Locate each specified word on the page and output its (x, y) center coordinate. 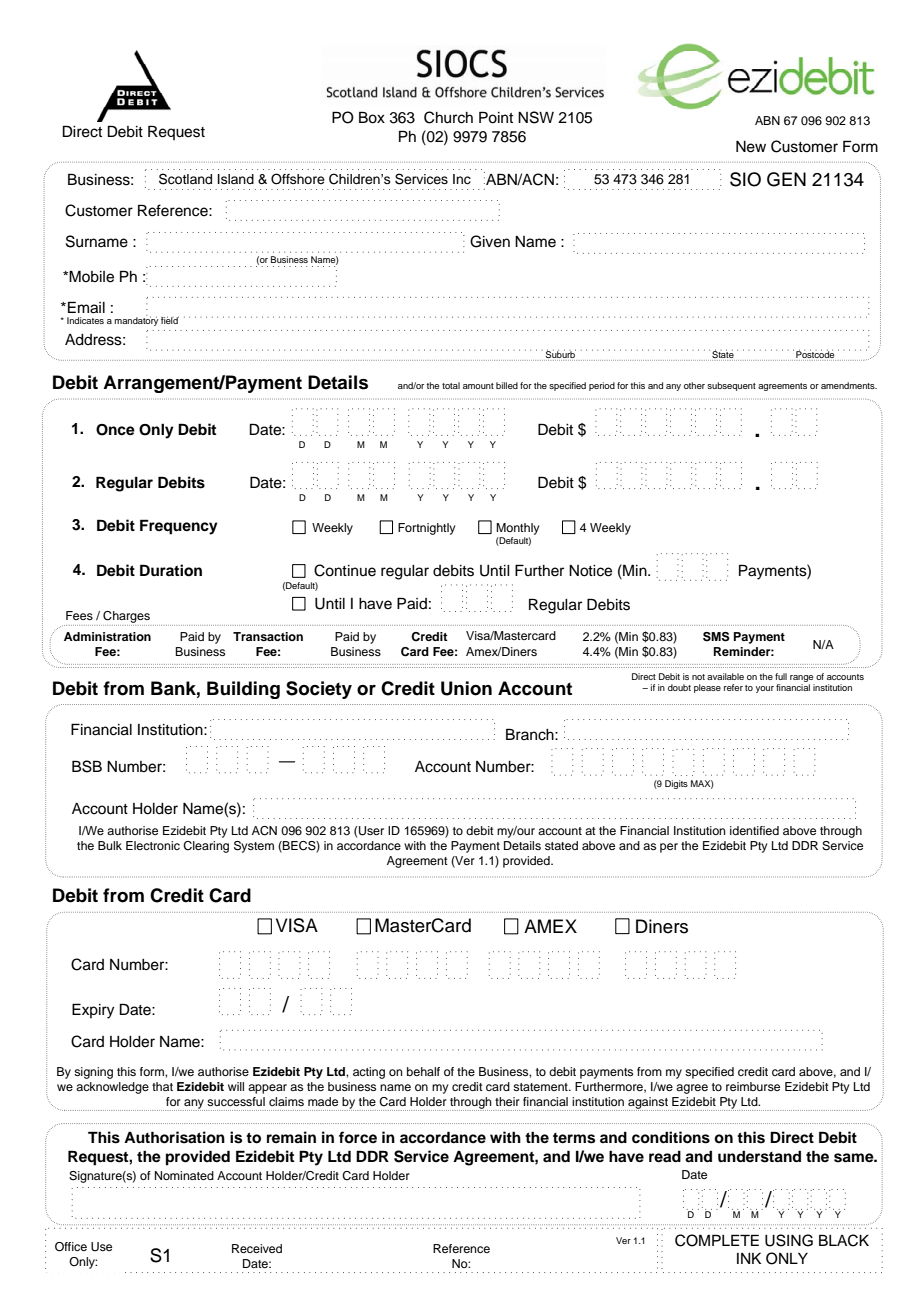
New (751, 147)
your (765, 689)
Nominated (184, 1175)
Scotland (185, 179)
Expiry (93, 1011)
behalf (423, 1071)
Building (243, 690)
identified (754, 830)
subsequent (731, 386)
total (451, 385)
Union (466, 688)
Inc (462, 179)
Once (115, 430)
